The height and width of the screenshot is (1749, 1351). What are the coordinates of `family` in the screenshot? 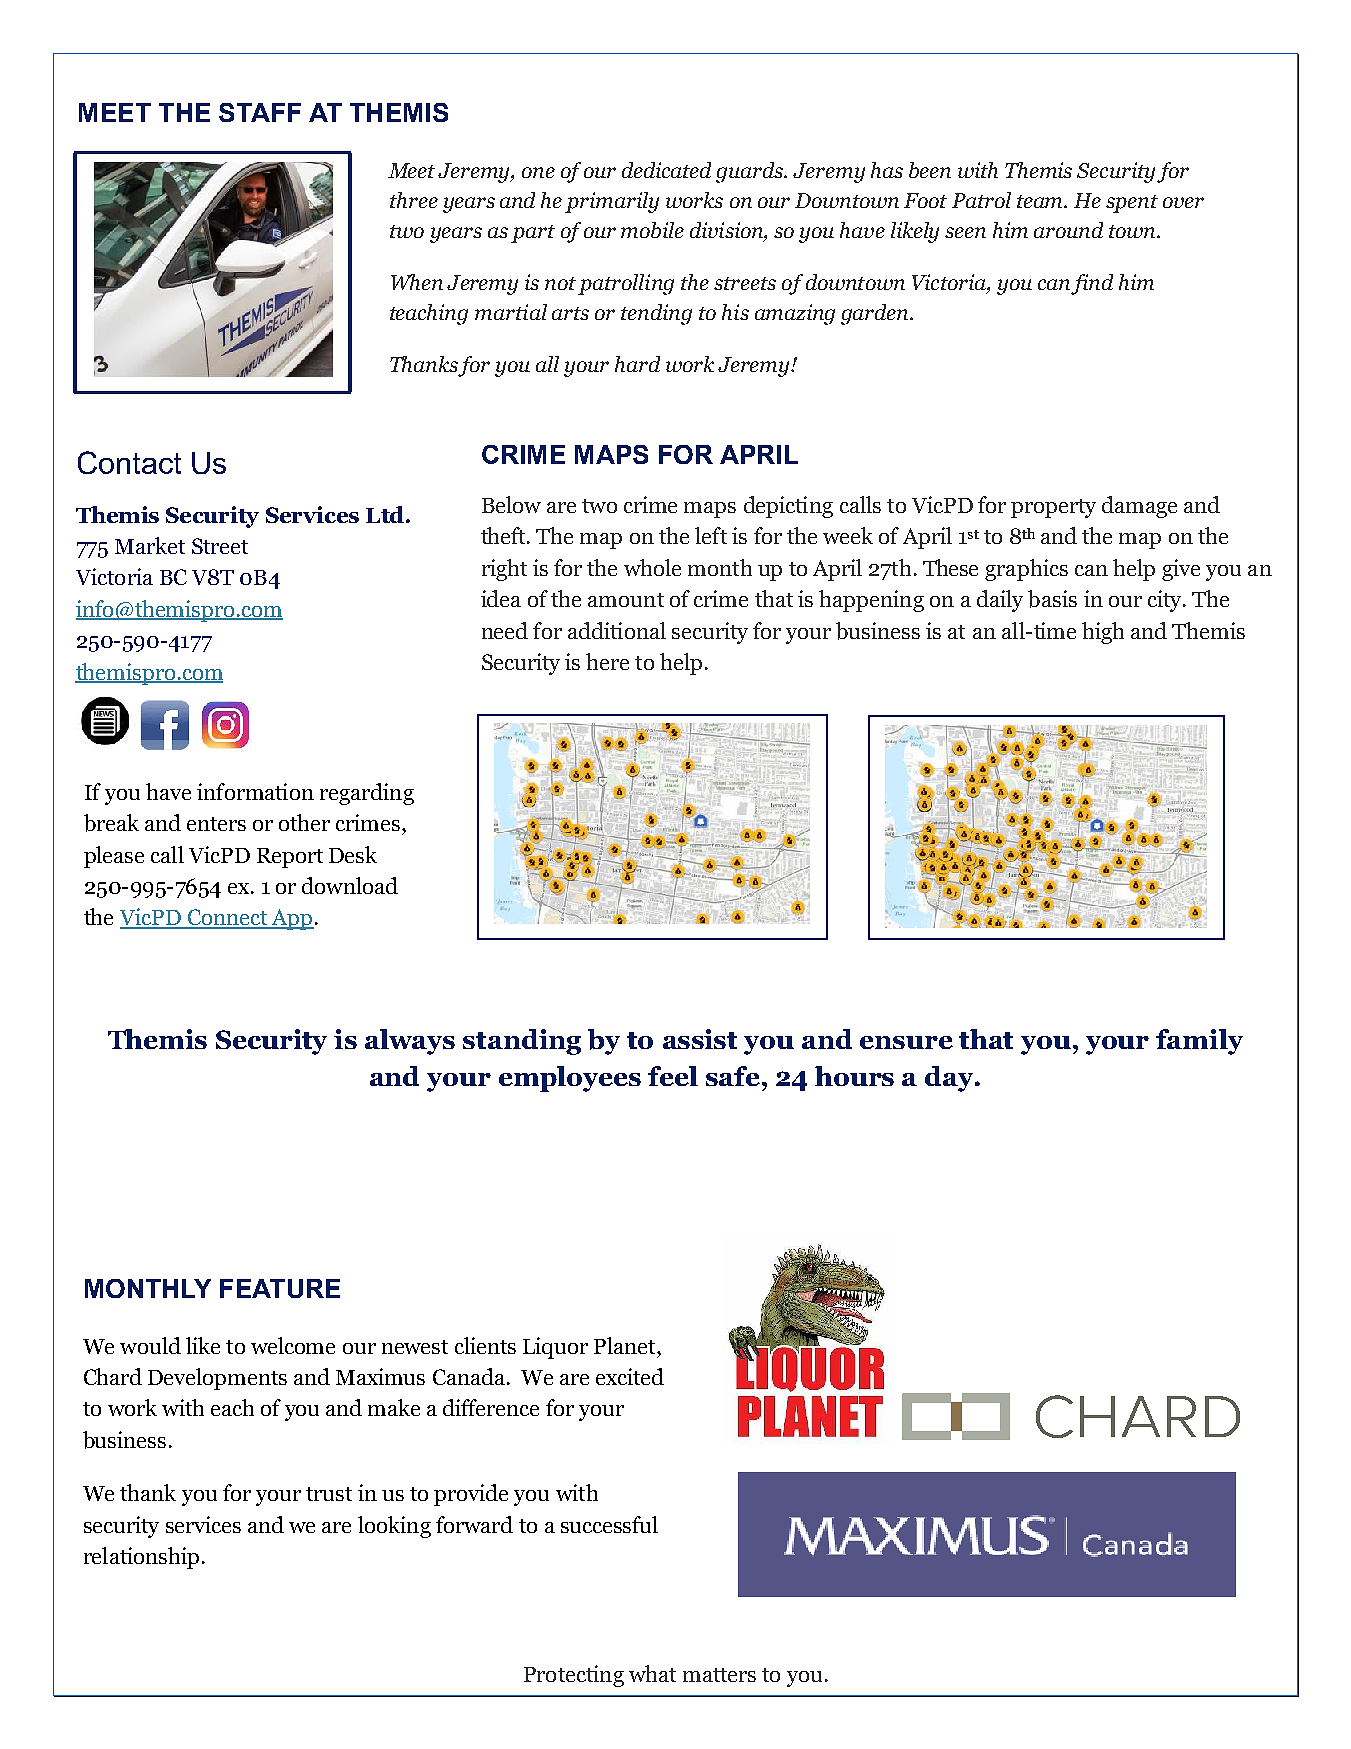 It's located at (1199, 1042).
